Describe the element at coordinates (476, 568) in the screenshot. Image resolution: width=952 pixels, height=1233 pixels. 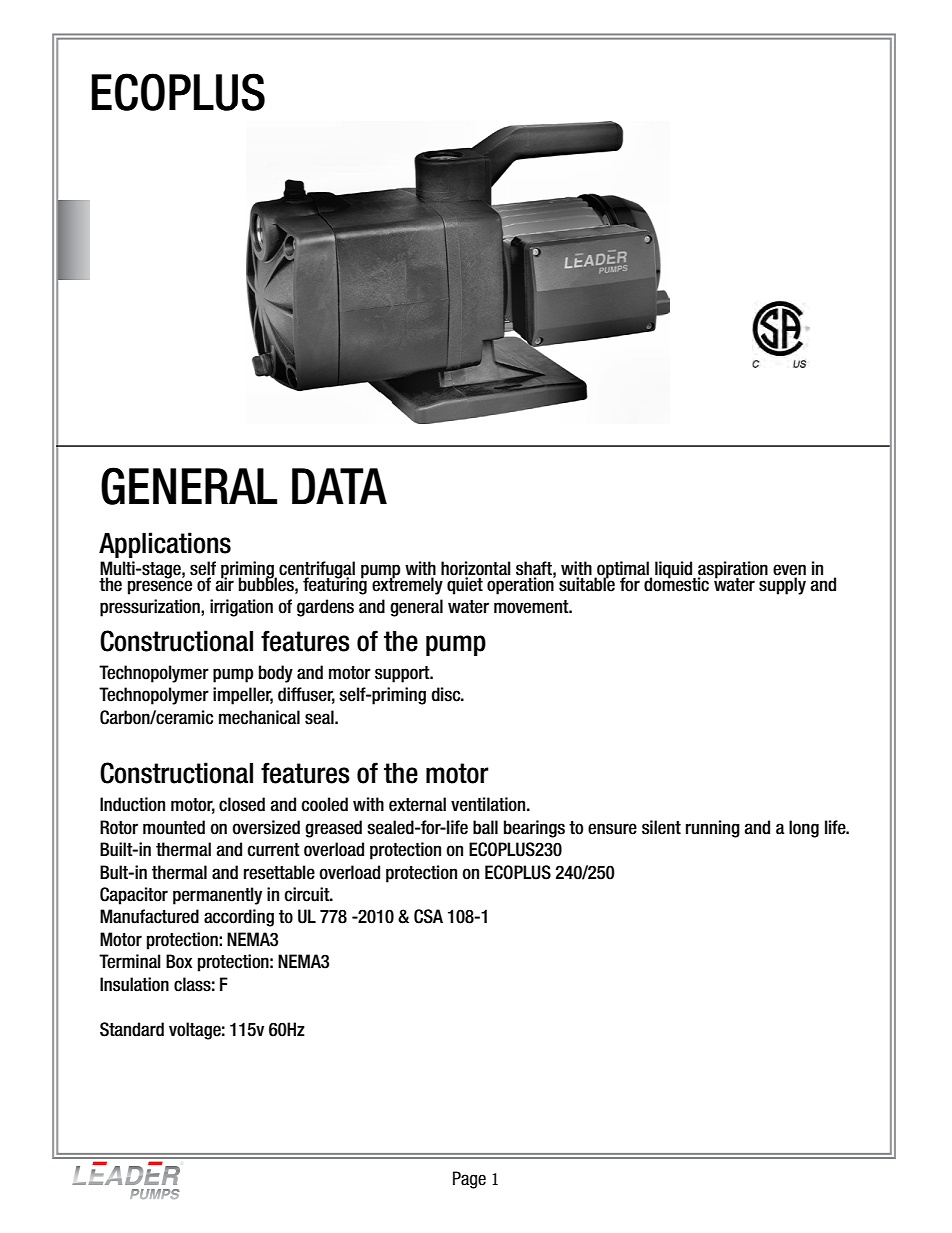
I see `horizontal` at that location.
